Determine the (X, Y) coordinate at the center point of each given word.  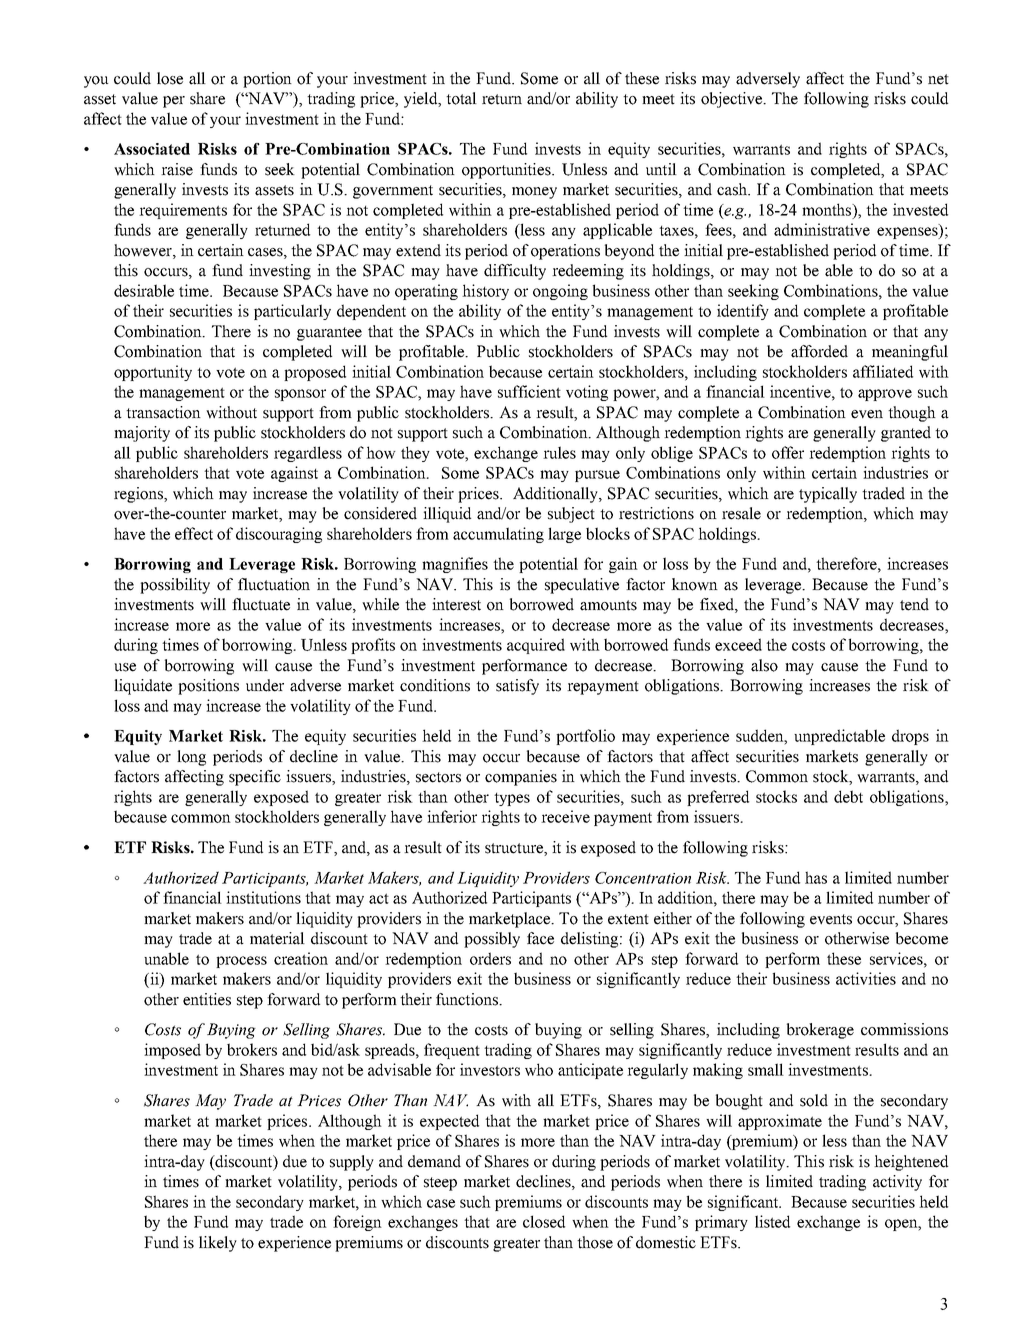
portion (267, 80)
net (938, 79)
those (595, 1242)
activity (897, 1183)
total (461, 98)
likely (218, 1244)
